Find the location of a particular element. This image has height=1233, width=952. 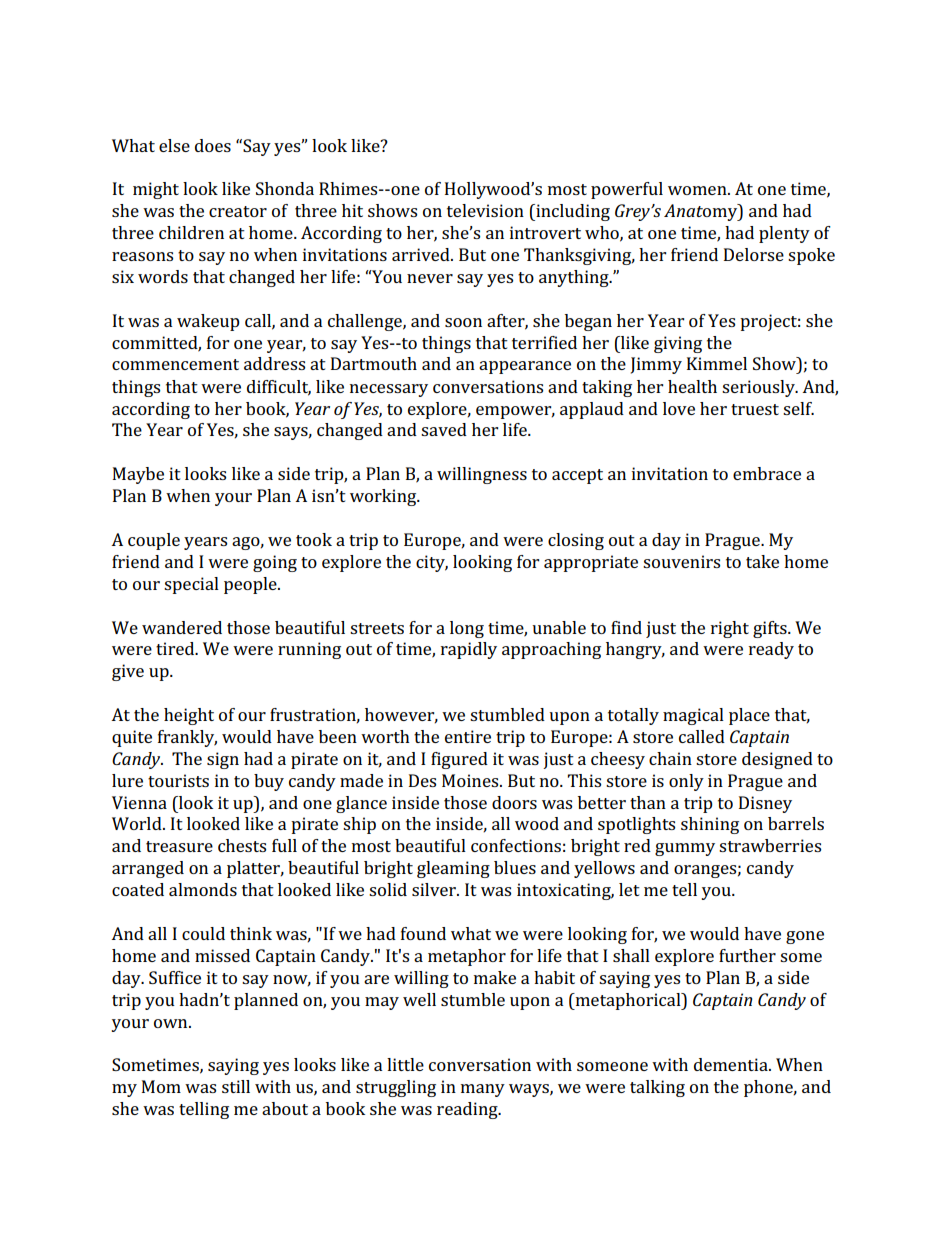

many is located at coordinates (483, 1090).
